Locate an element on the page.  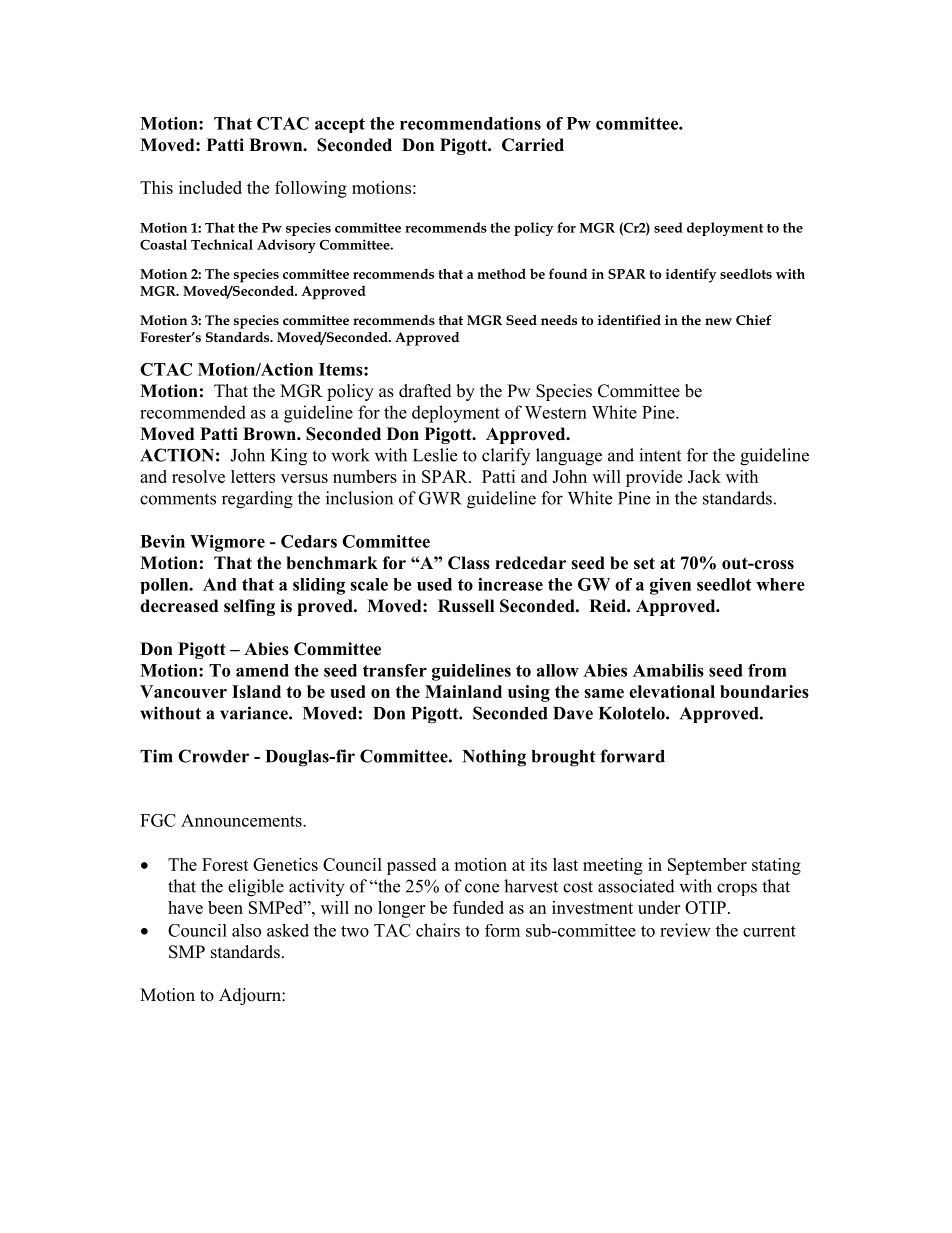
included is located at coordinates (210, 187).
